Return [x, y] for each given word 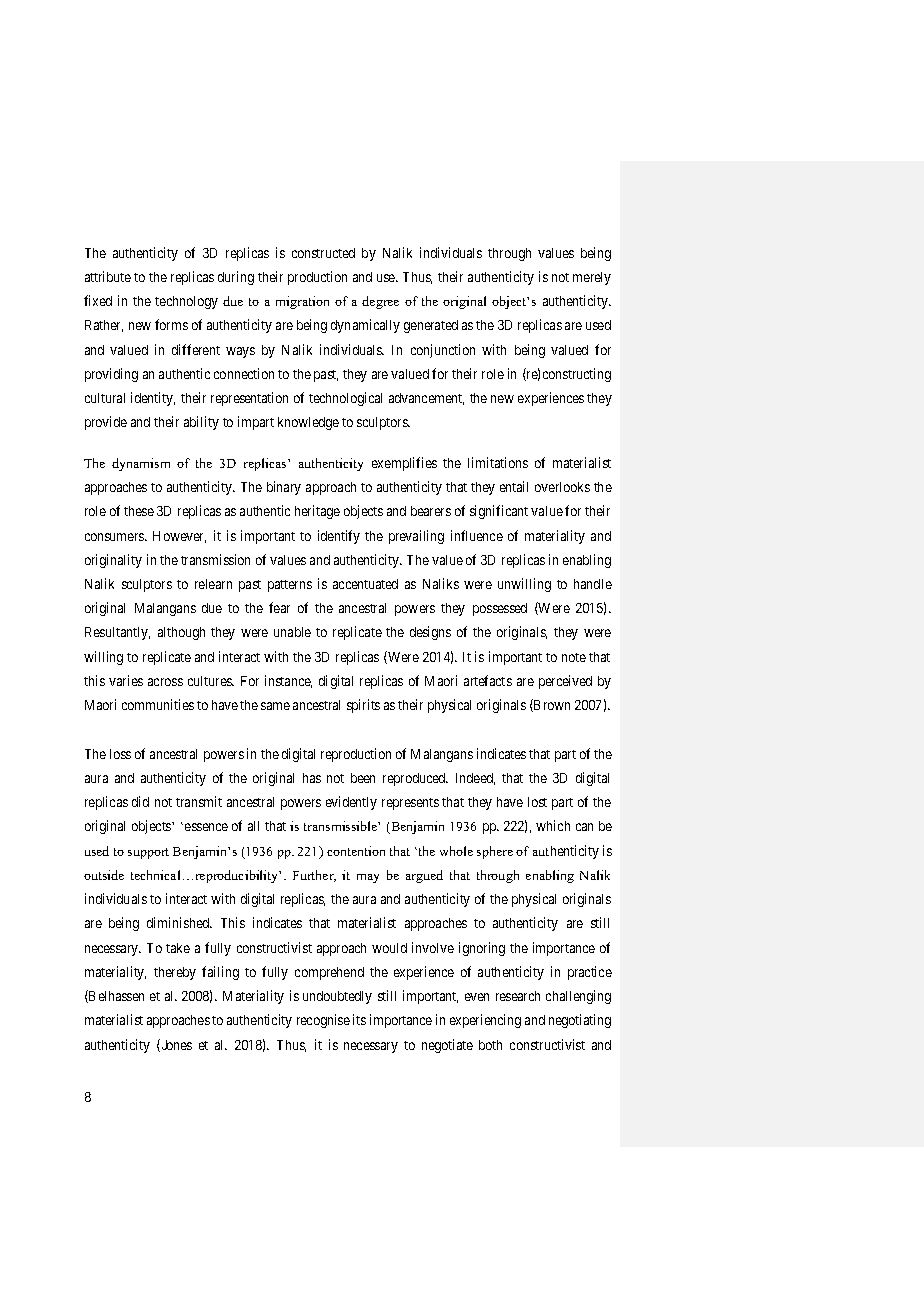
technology [186, 302]
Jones [175, 1045]
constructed [323, 253]
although [181, 633]
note [574, 657]
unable [292, 632]
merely [592, 278]
